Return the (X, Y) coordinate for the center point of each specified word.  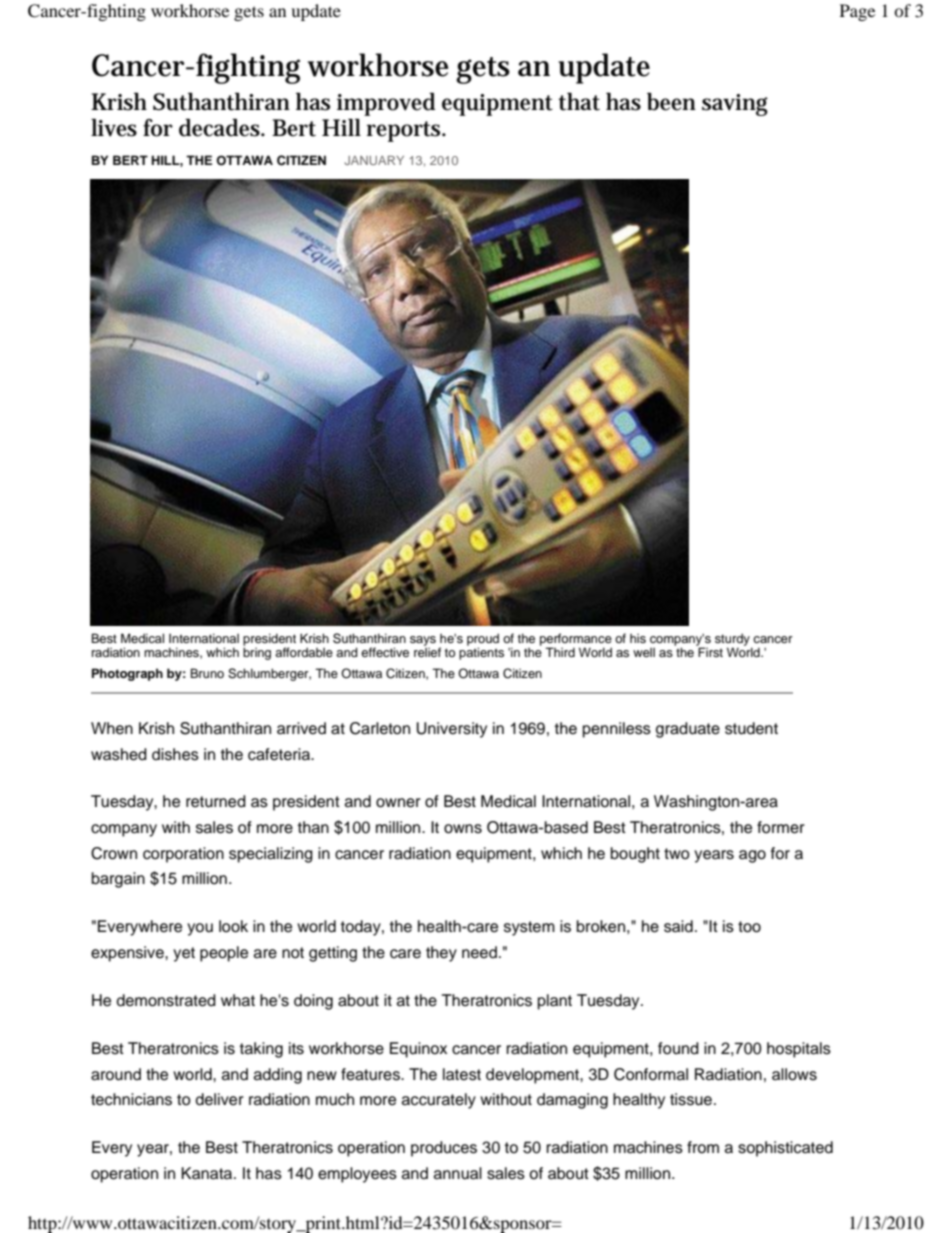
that (579, 101)
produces (444, 1149)
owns (463, 829)
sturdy (733, 640)
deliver (219, 1099)
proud (483, 640)
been (671, 102)
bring (257, 653)
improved (386, 104)
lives (114, 127)
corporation (183, 855)
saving (735, 105)
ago (752, 856)
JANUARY (374, 160)
